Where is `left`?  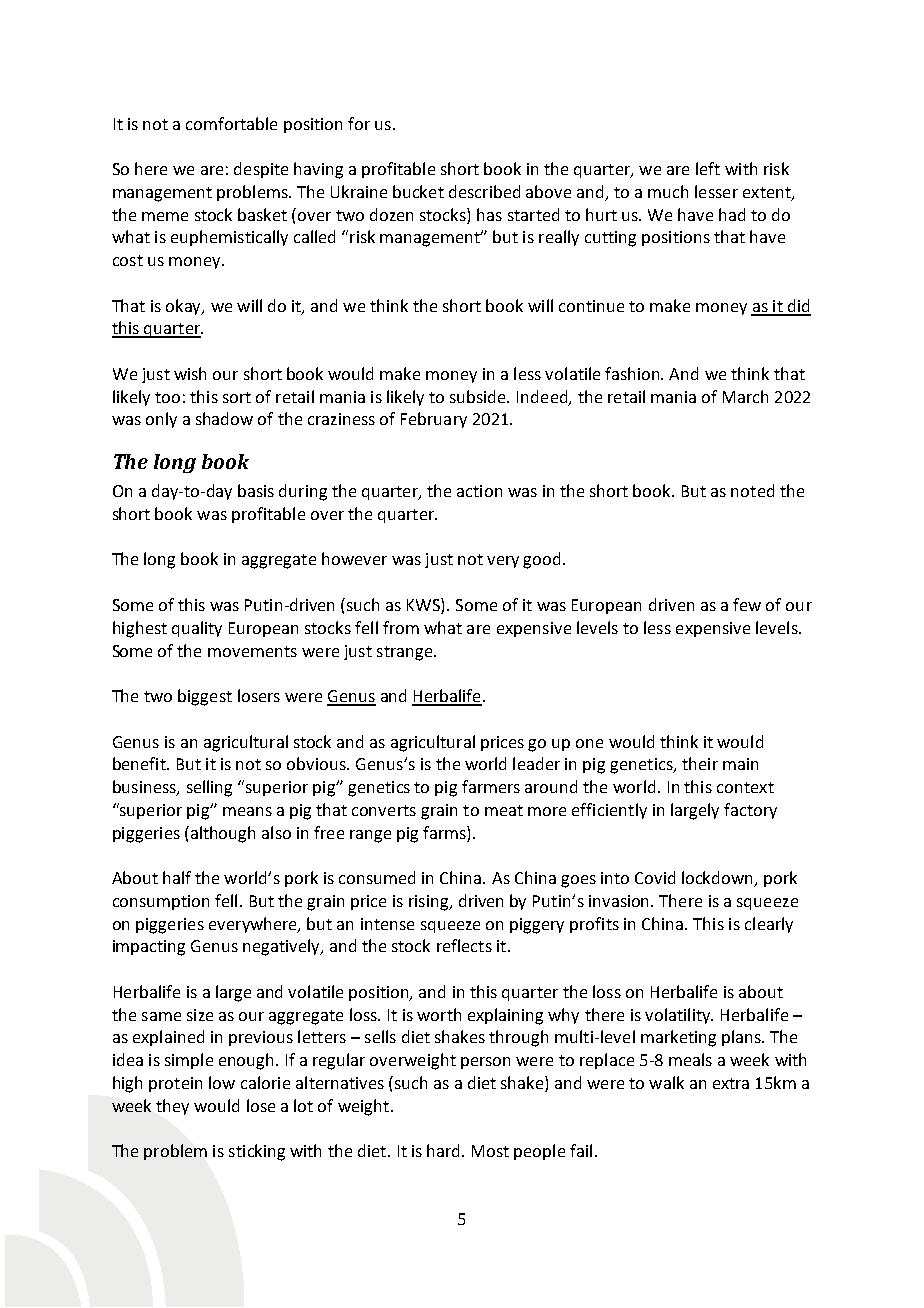 left is located at coordinates (708, 168).
